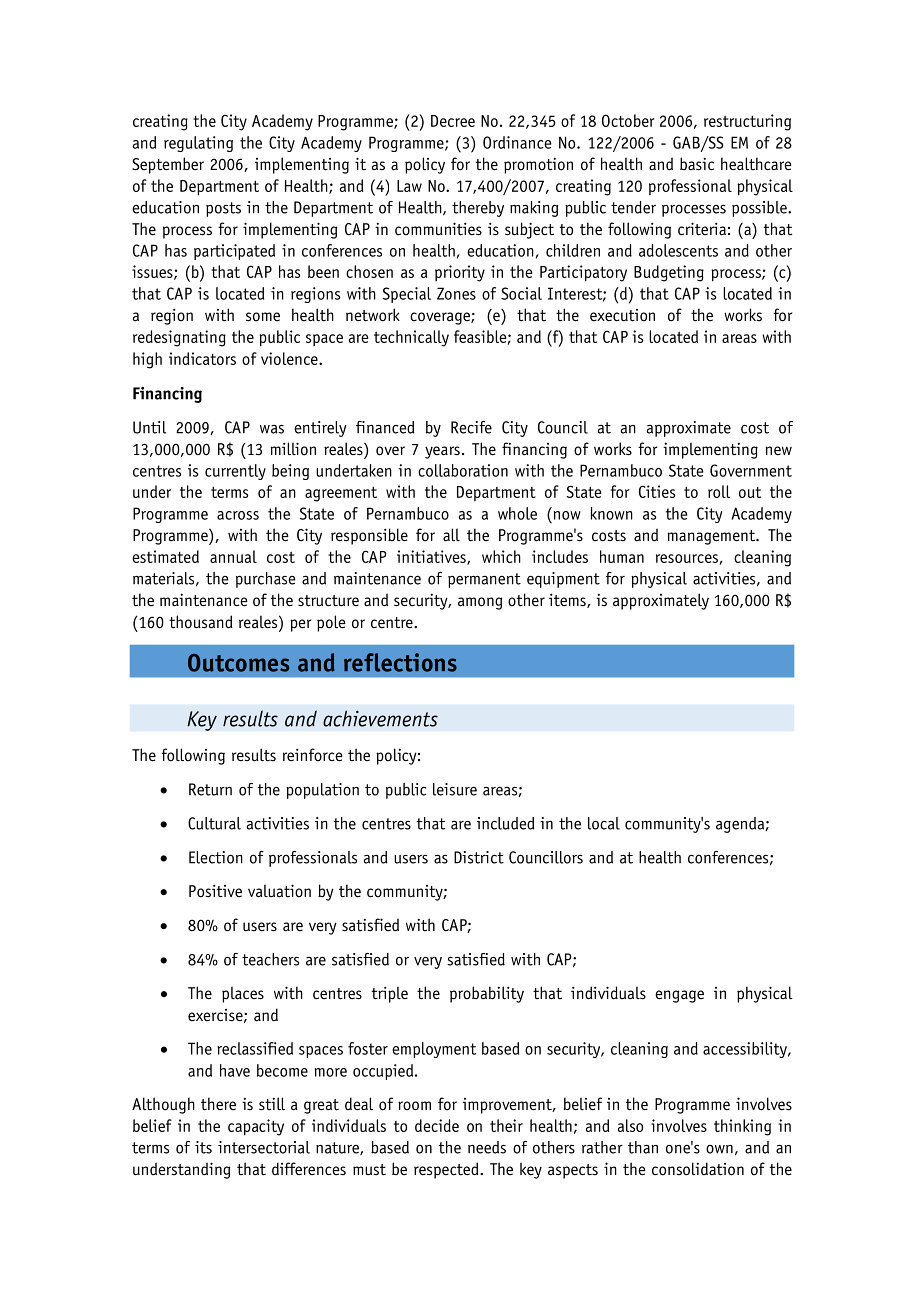 Image resolution: width=924 pixels, height=1308 pixels. Describe the element at coordinates (604, 823) in the screenshot. I see `local` at that location.
